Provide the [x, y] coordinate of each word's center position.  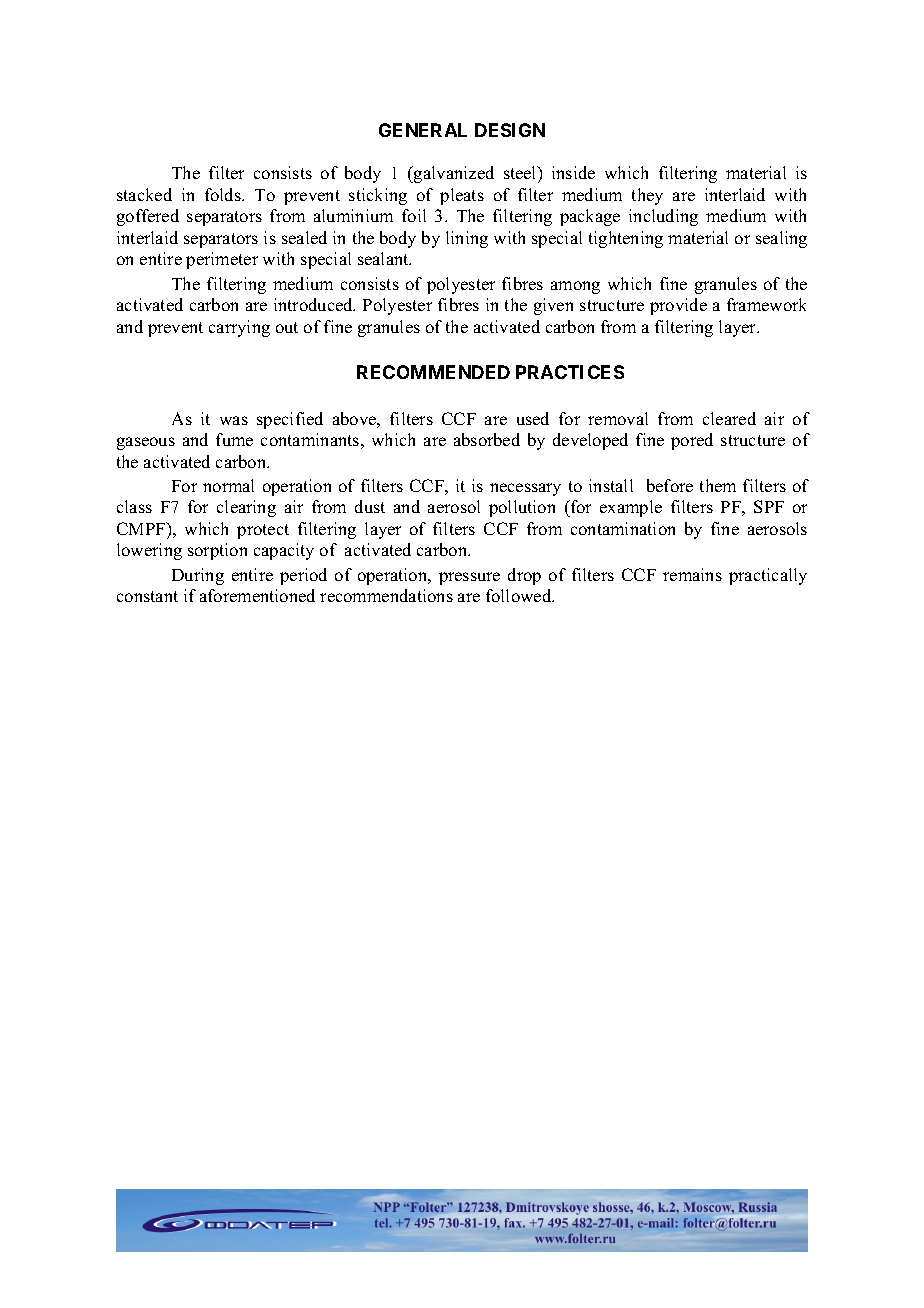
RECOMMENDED [433, 372]
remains [692, 574]
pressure [469, 578]
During [198, 576]
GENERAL [423, 130]
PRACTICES [570, 372]
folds [224, 194]
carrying [239, 328]
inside [573, 172]
